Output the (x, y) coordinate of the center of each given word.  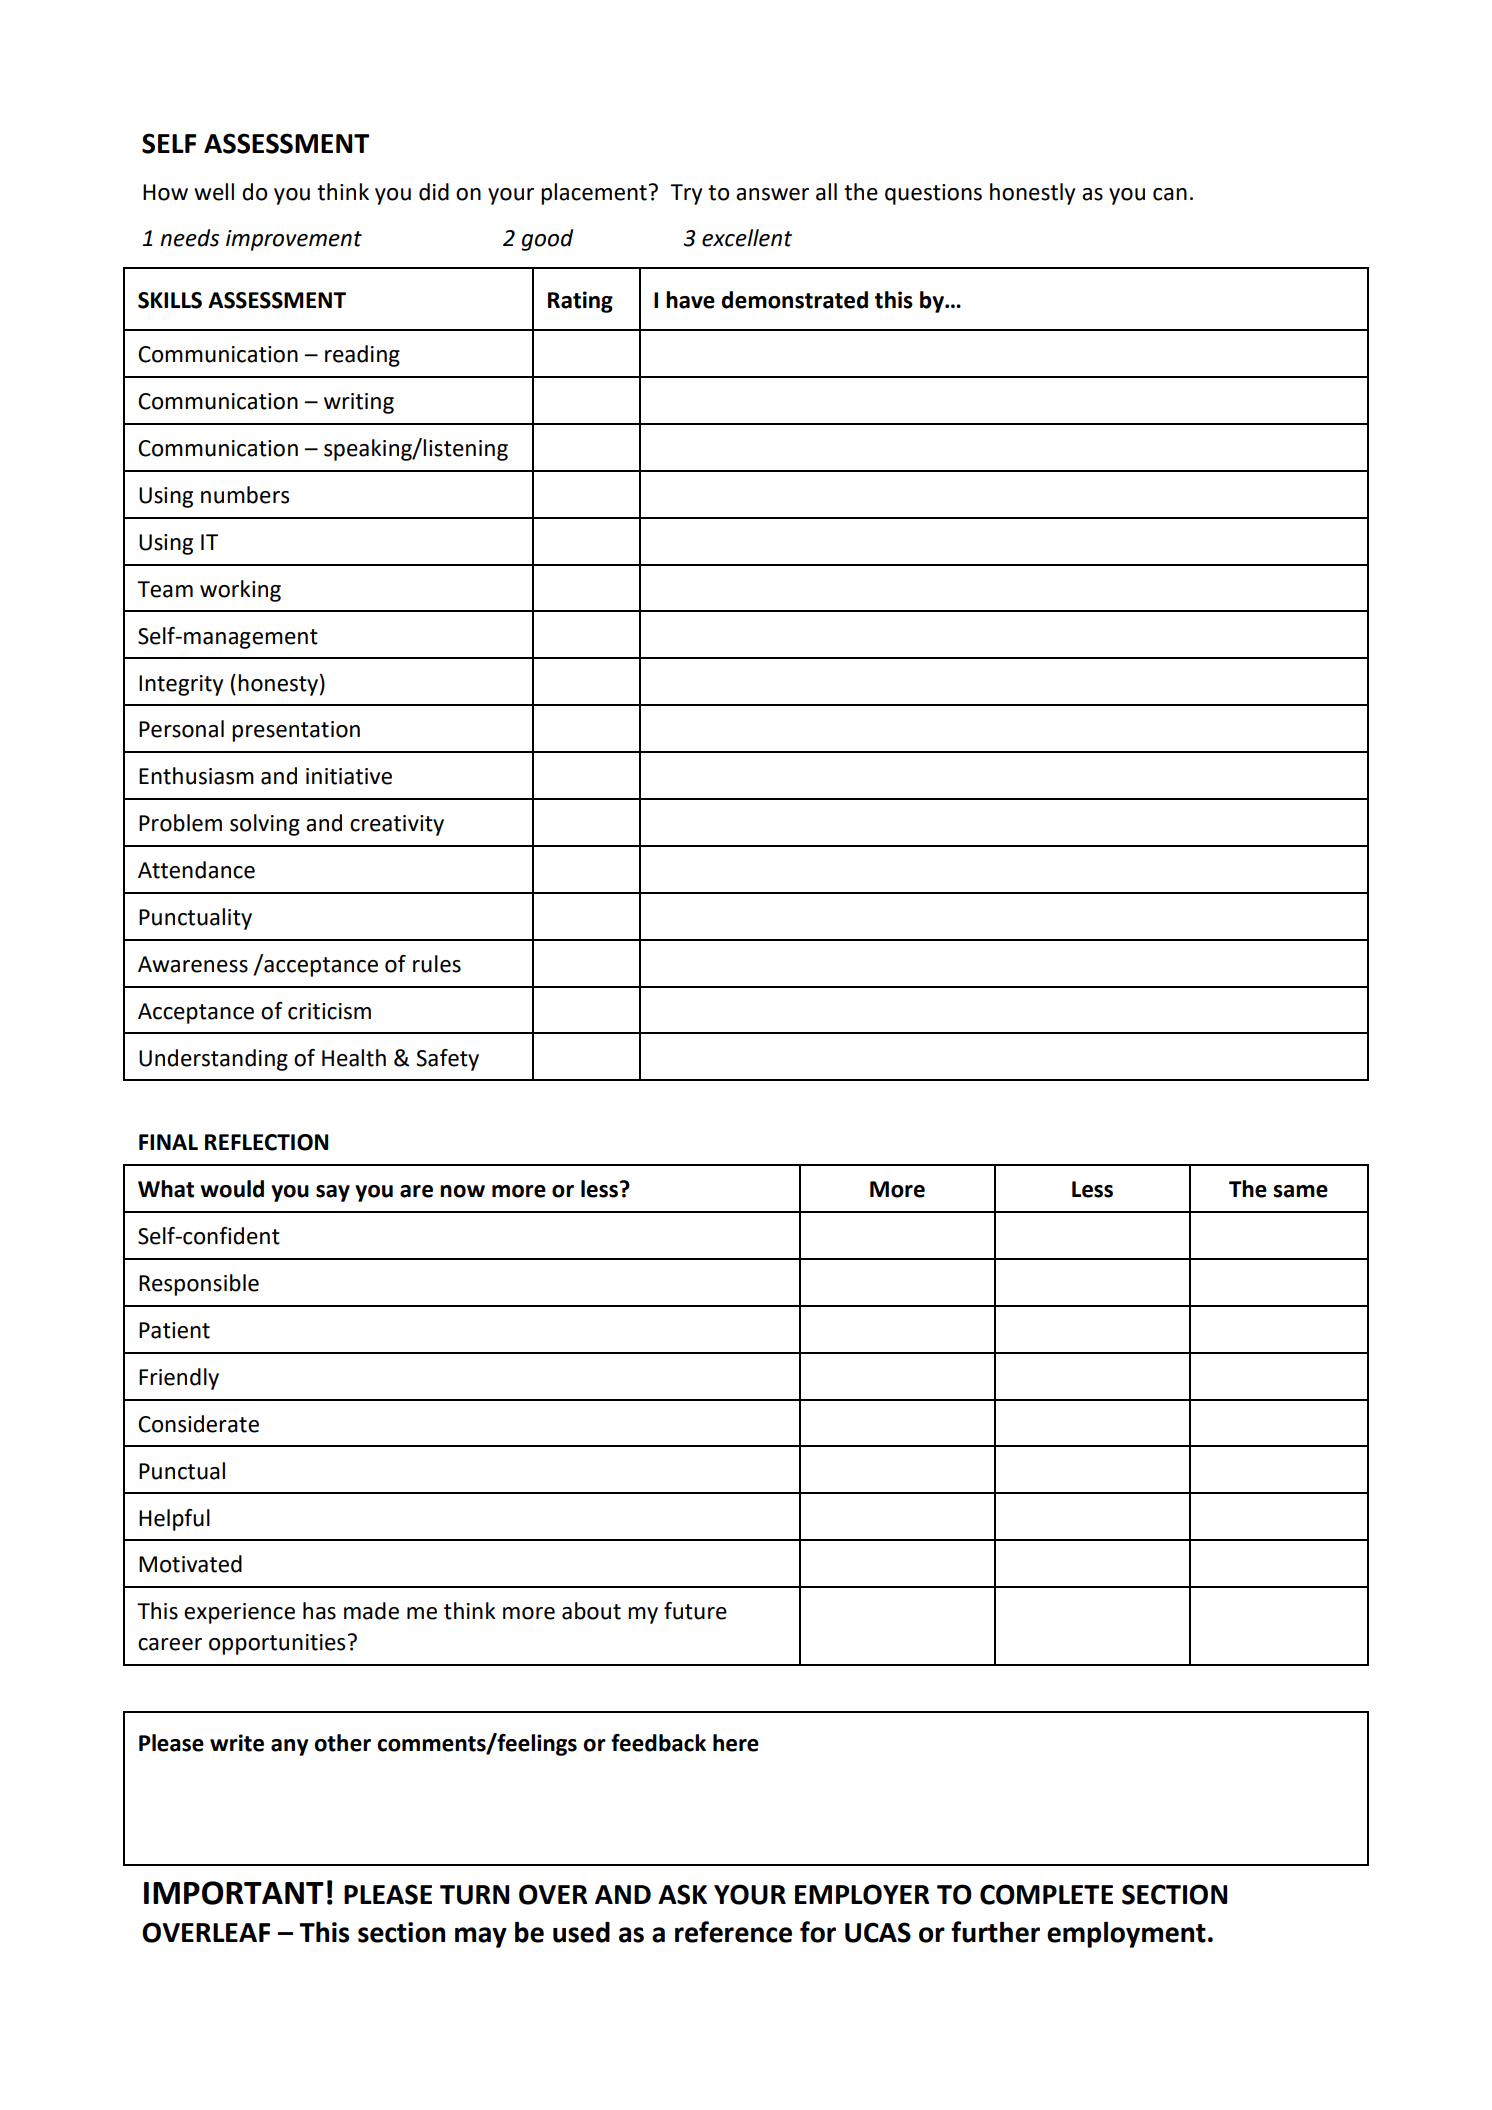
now (462, 1191)
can (1170, 194)
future (695, 1611)
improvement (294, 240)
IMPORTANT (234, 1893)
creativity (397, 825)
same (1300, 1191)
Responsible (199, 1285)
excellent (747, 238)
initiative (349, 776)
